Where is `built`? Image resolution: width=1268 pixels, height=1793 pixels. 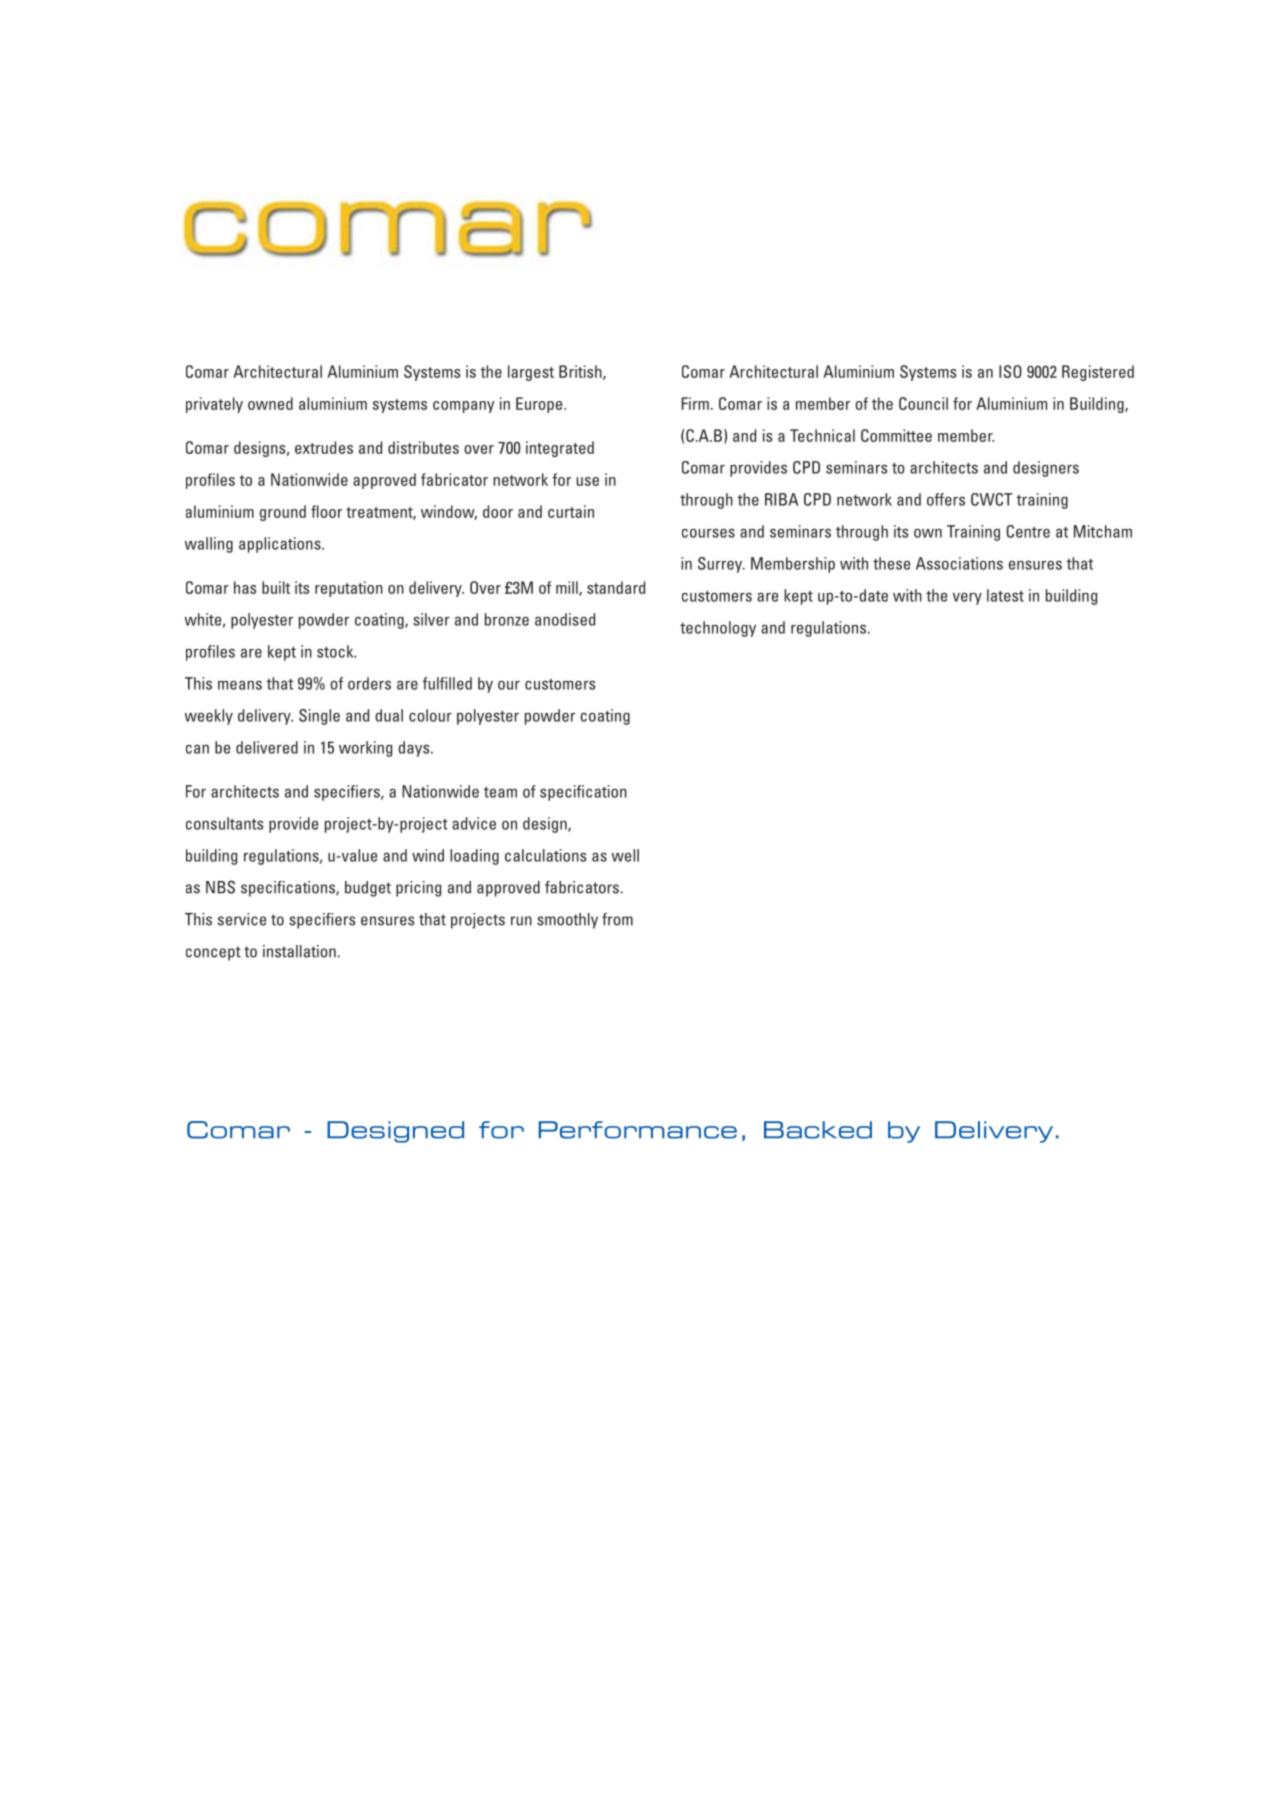
built is located at coordinates (276, 587).
